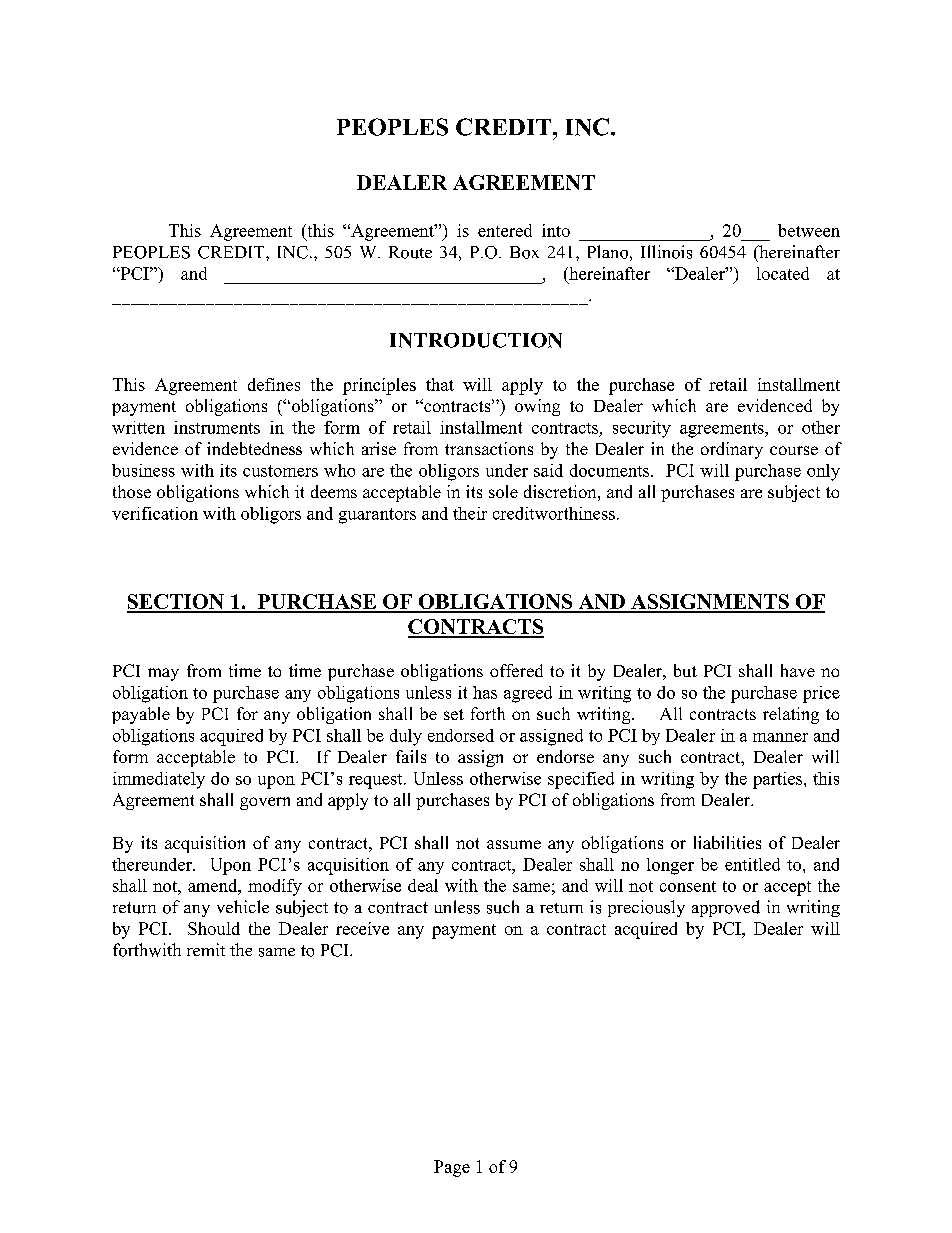  Describe the element at coordinates (524, 252) in the page. I see `Box` at that location.
